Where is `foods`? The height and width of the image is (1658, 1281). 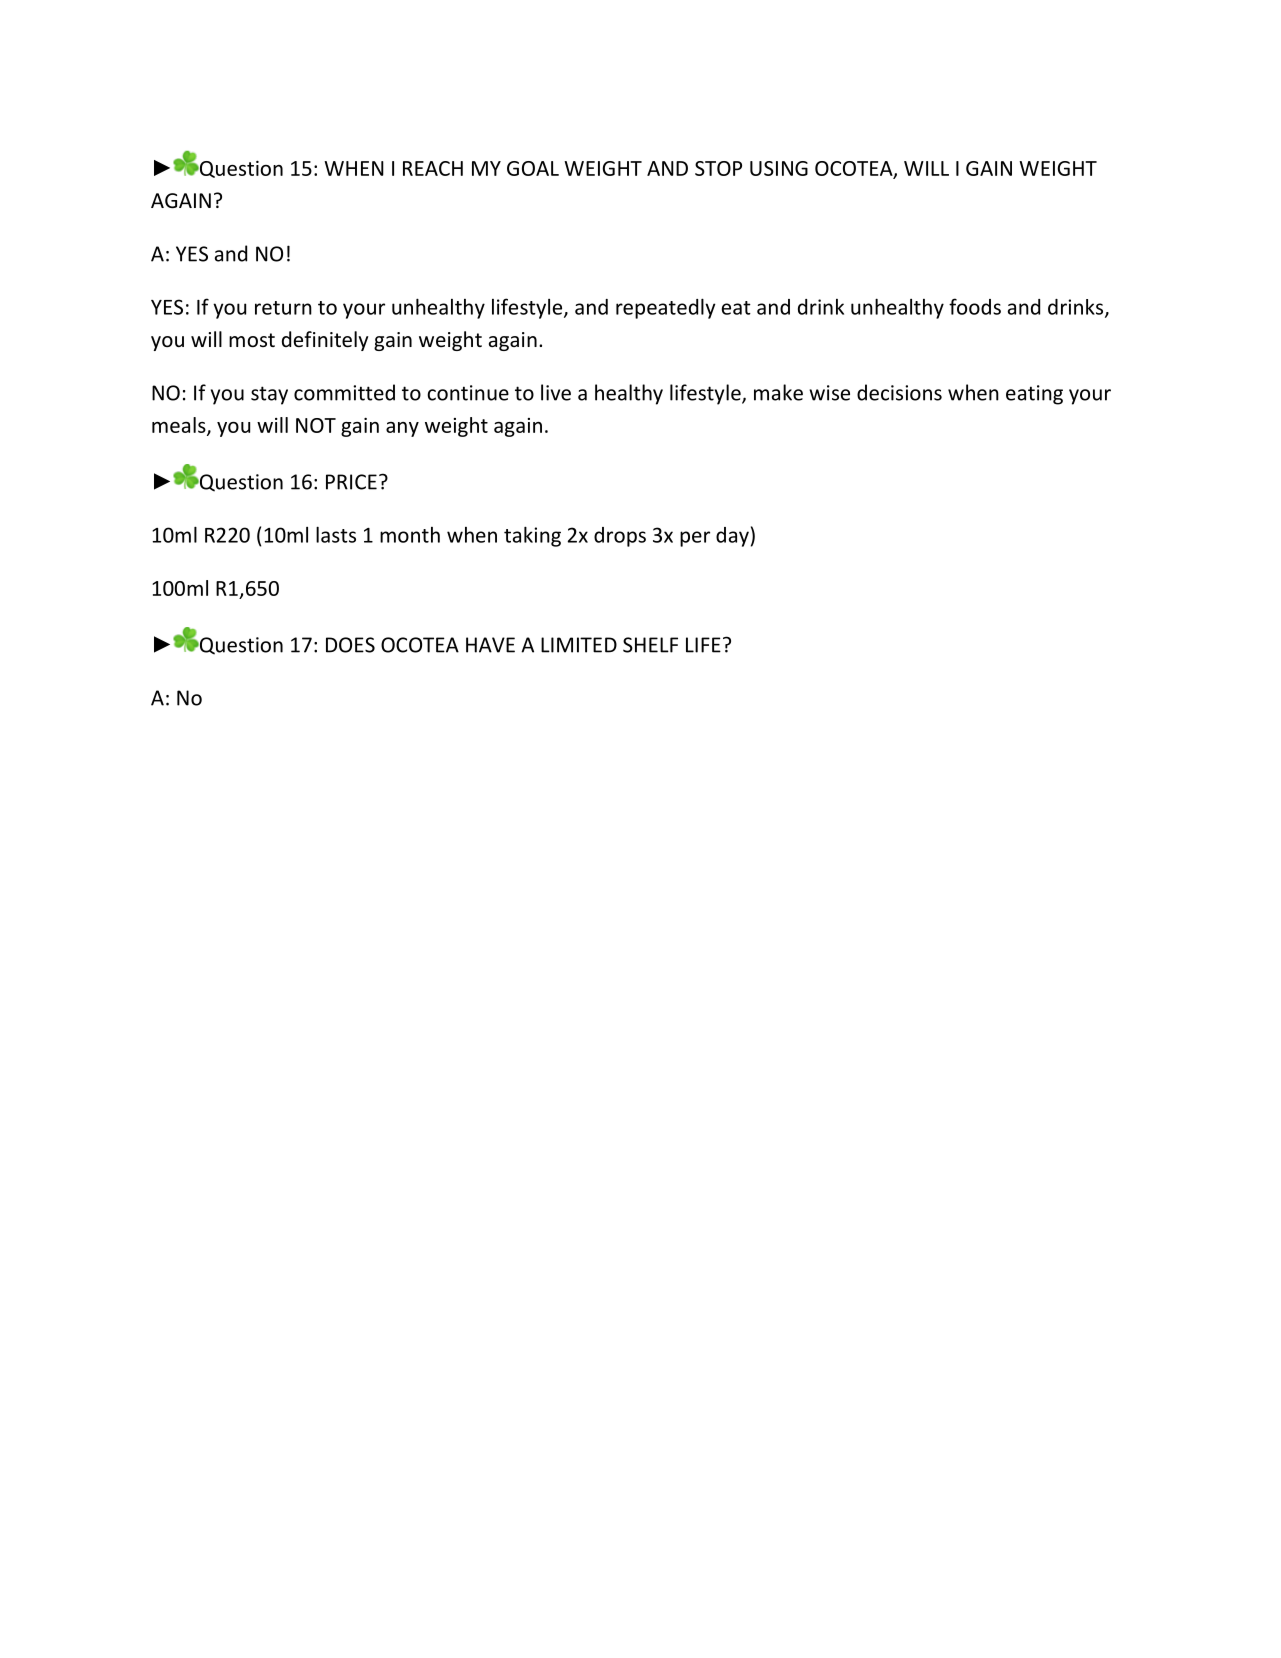 foods is located at coordinates (975, 306).
